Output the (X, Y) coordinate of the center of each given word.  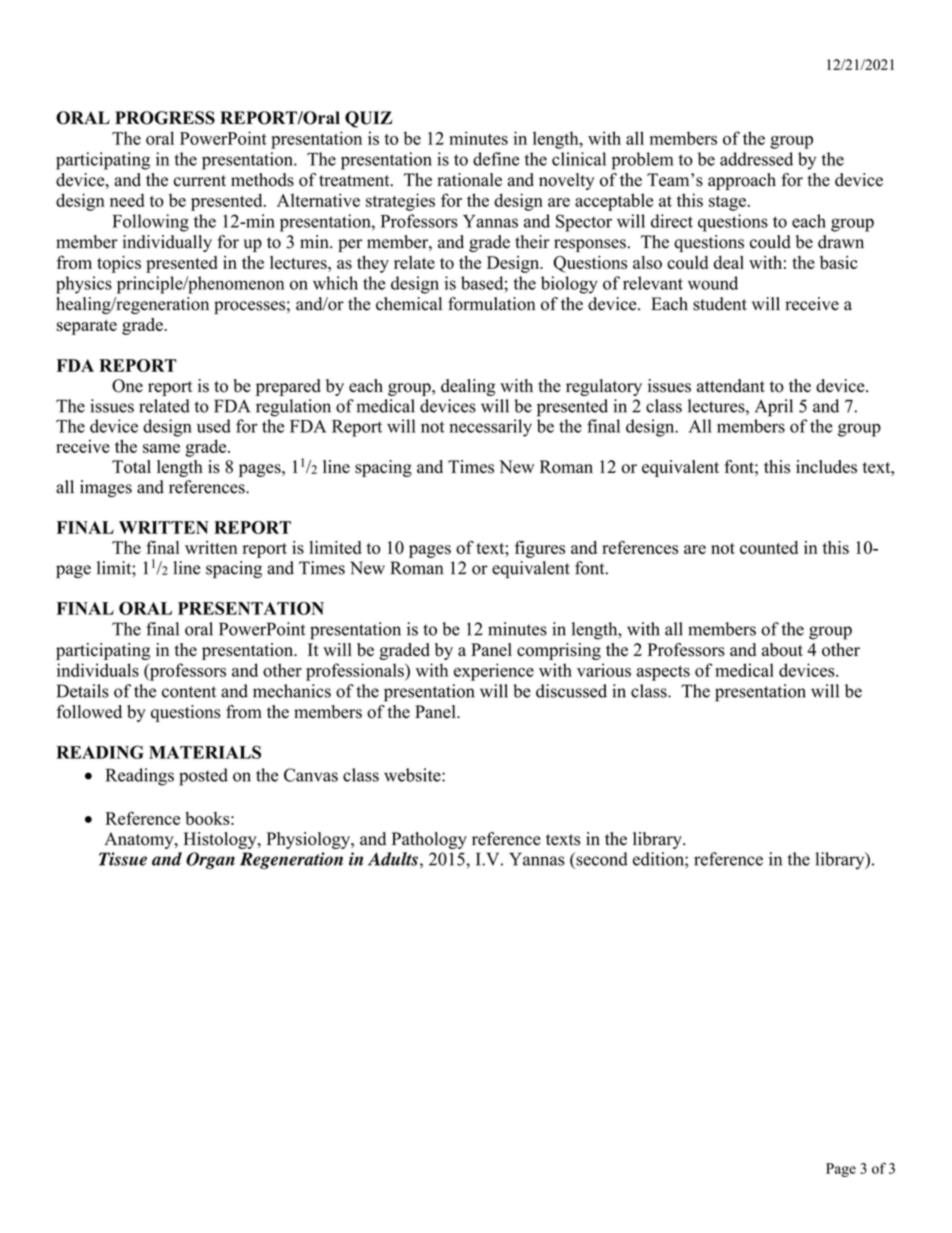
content (189, 692)
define (496, 159)
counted (769, 547)
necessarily (490, 428)
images (106, 488)
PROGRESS (165, 118)
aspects (663, 673)
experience (494, 672)
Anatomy (140, 840)
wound (713, 283)
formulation (491, 304)
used (214, 426)
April (774, 408)
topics (119, 264)
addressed (756, 159)
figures (540, 549)
